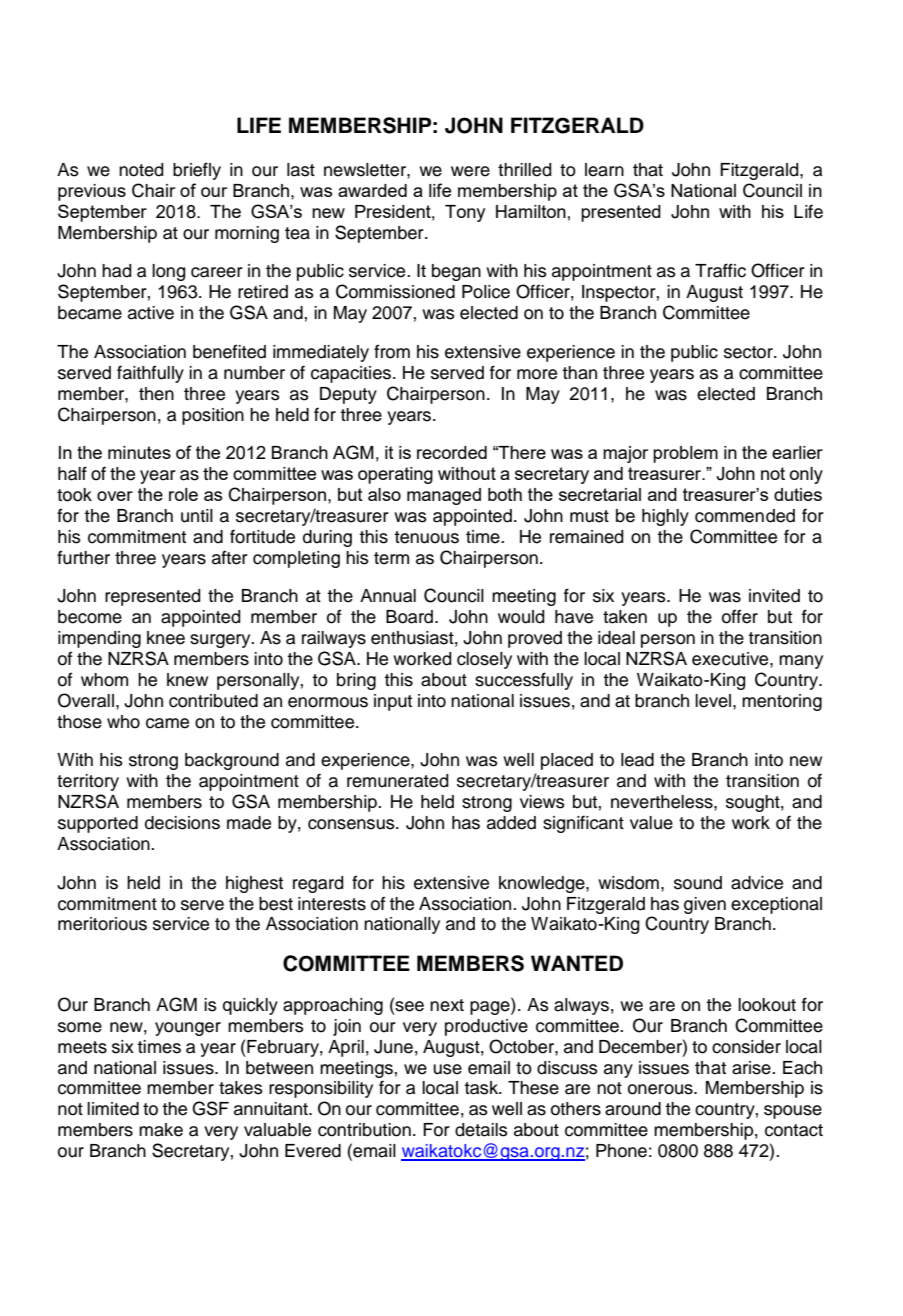 Image resolution: width=903 pixels, height=1316 pixels. What do you see at coordinates (745, 516) in the image?
I see `commended` at bounding box center [745, 516].
